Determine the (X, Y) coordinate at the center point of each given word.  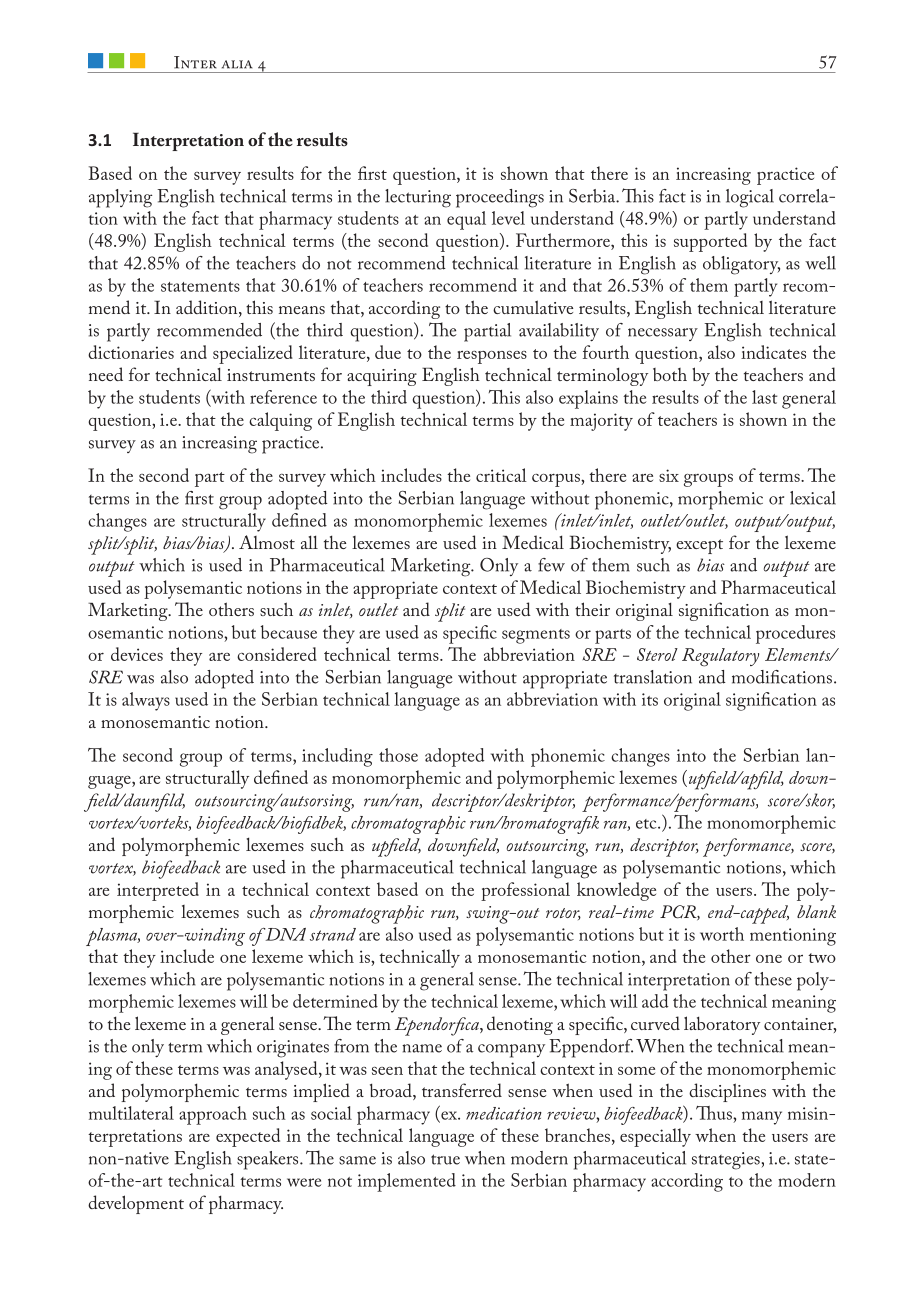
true (445, 1159)
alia (237, 64)
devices (137, 654)
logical (750, 198)
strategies (726, 1161)
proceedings (500, 198)
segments (536, 636)
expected (248, 1137)
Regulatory (720, 657)
